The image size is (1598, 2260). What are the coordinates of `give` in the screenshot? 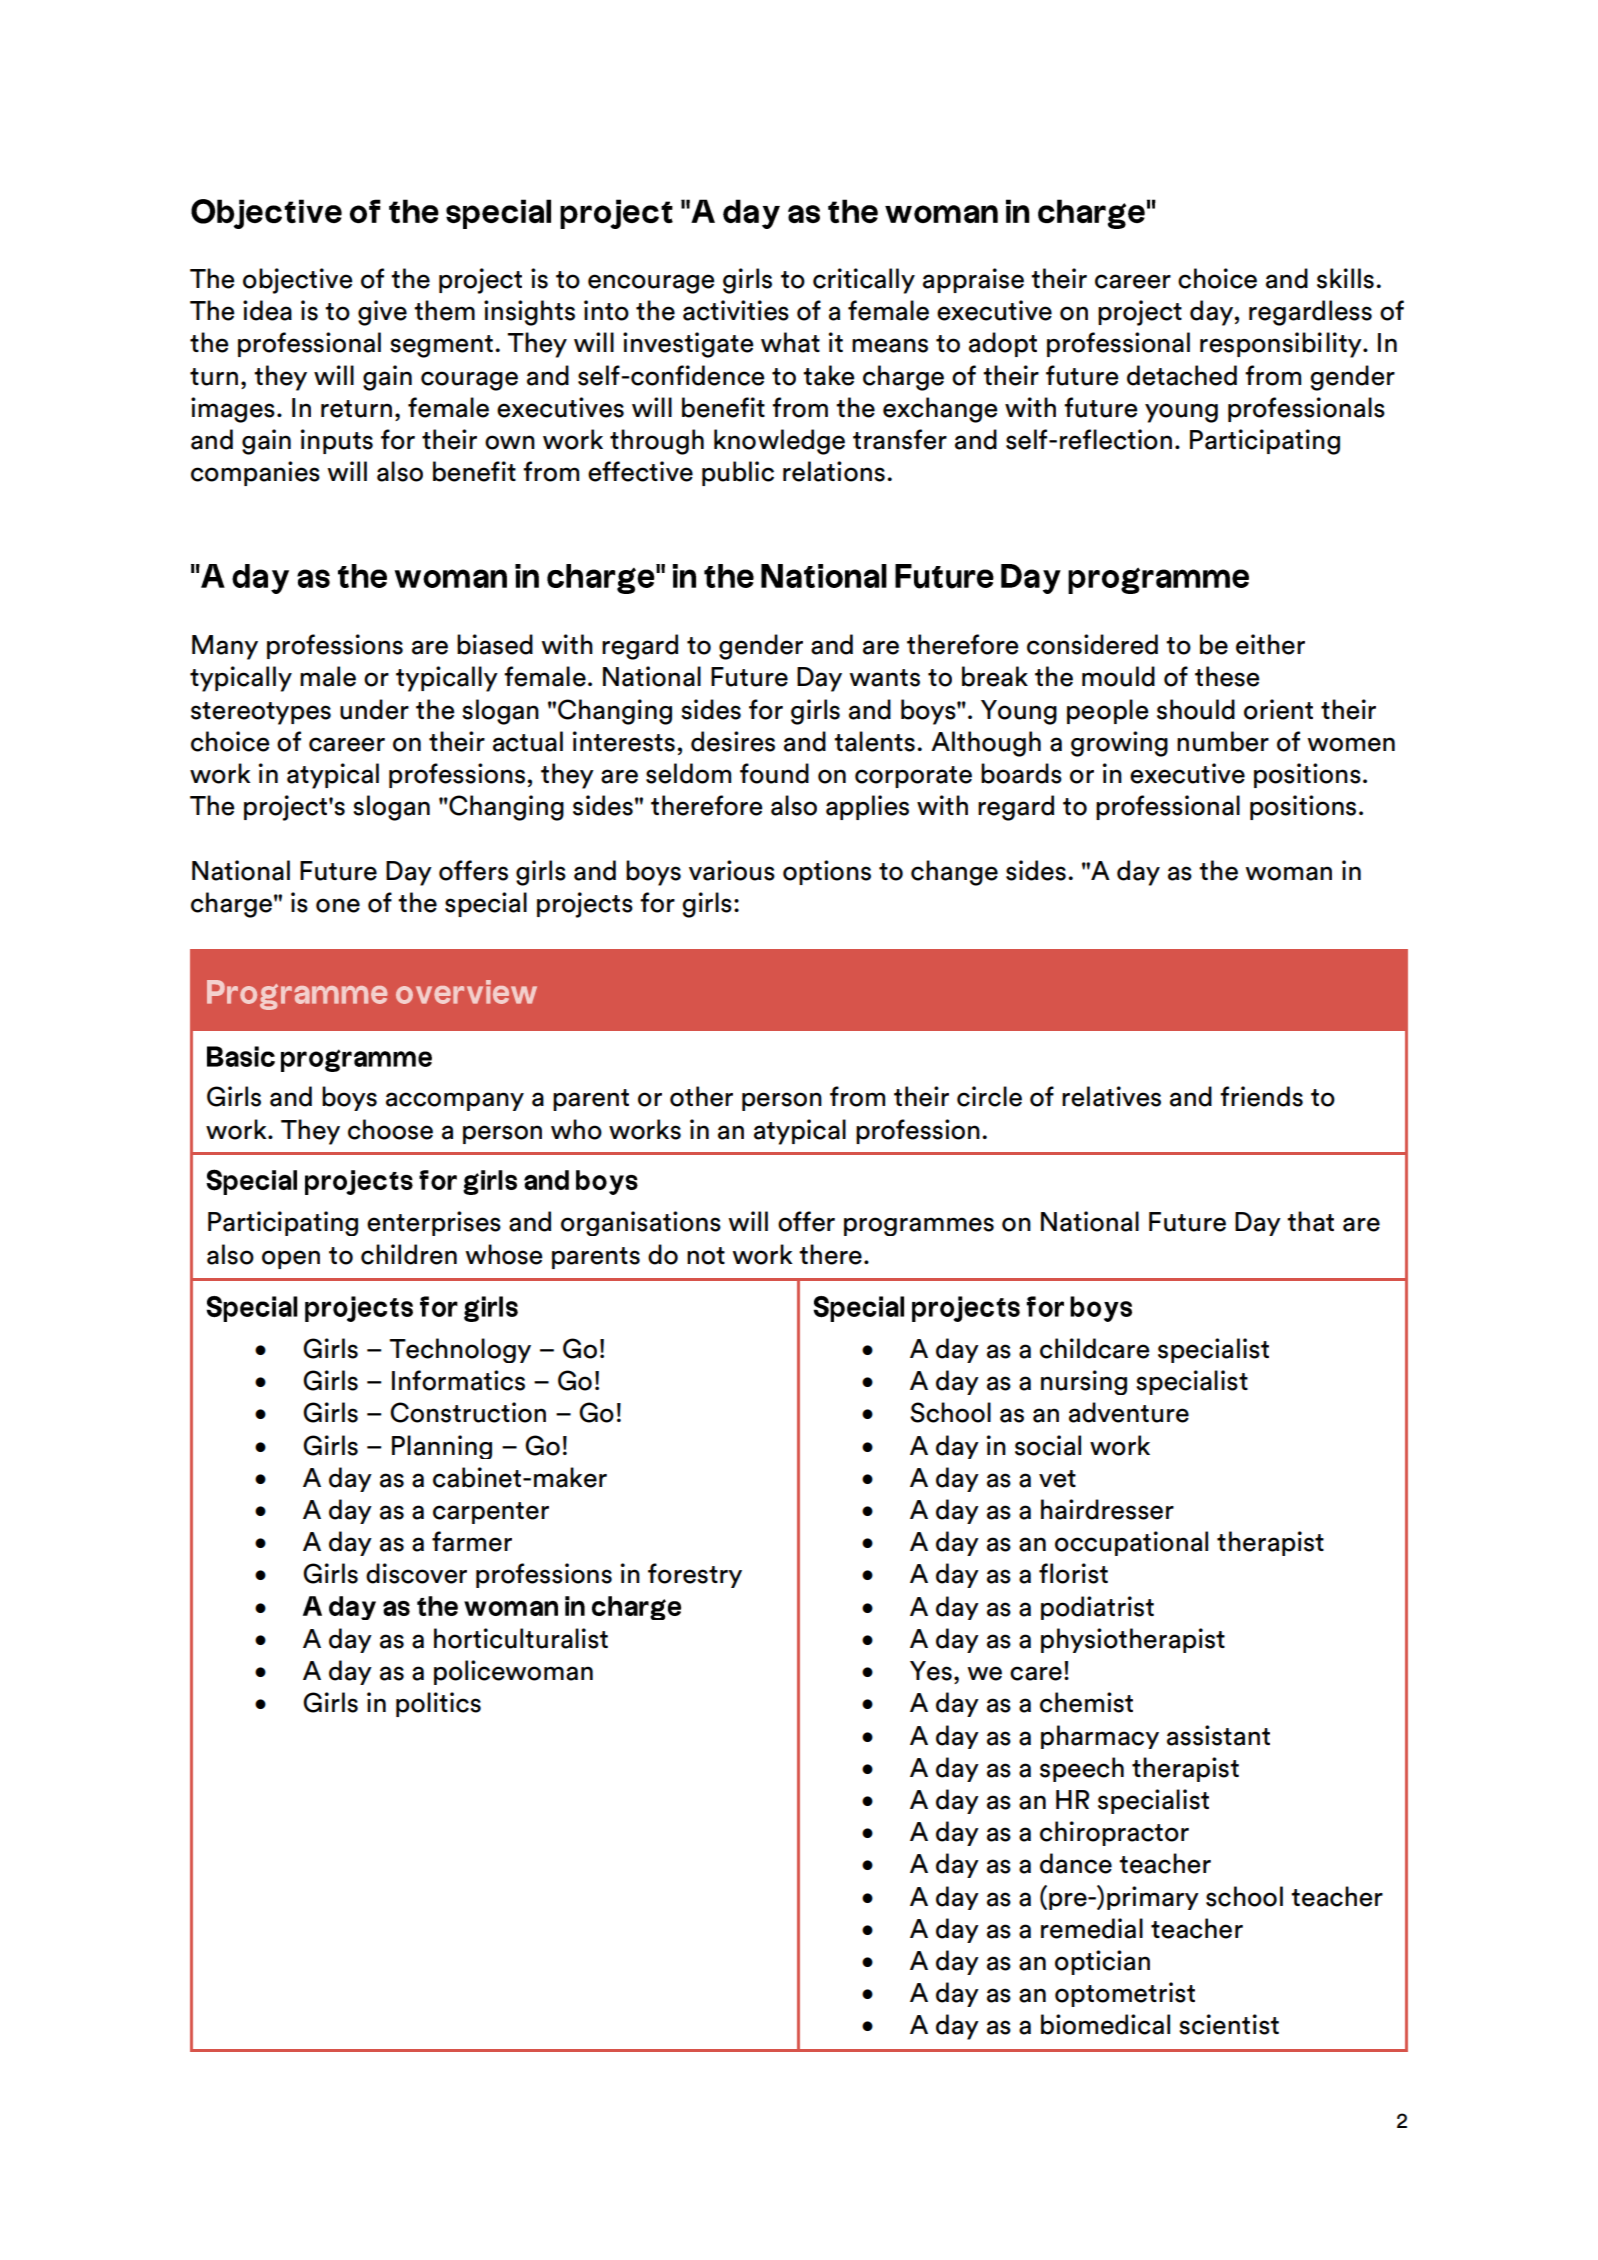 It's located at (382, 313).
